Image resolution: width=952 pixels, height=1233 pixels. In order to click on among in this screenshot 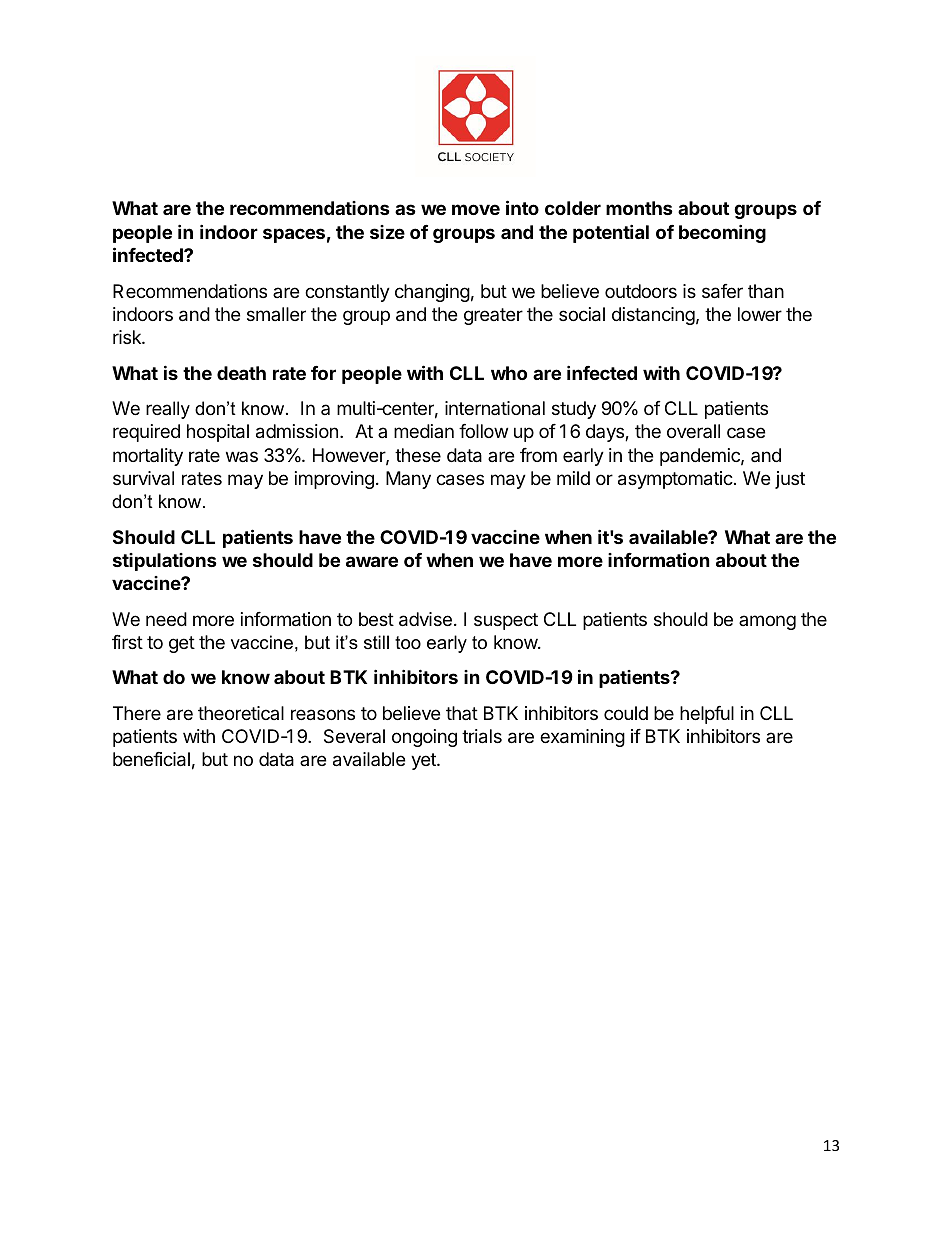, I will do `click(767, 622)`.
